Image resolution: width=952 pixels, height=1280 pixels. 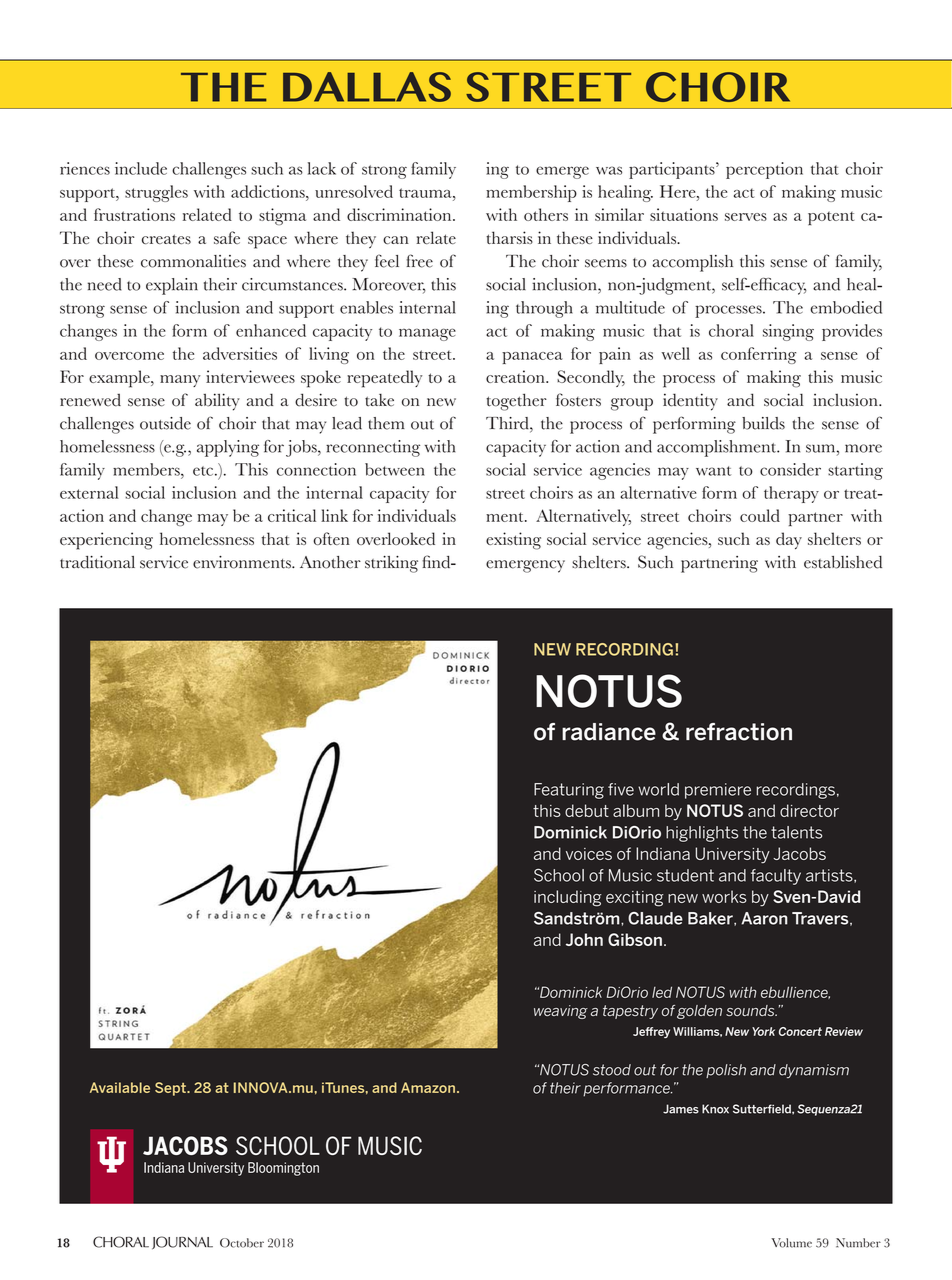 I want to click on Volume, so click(x=791, y=1243).
